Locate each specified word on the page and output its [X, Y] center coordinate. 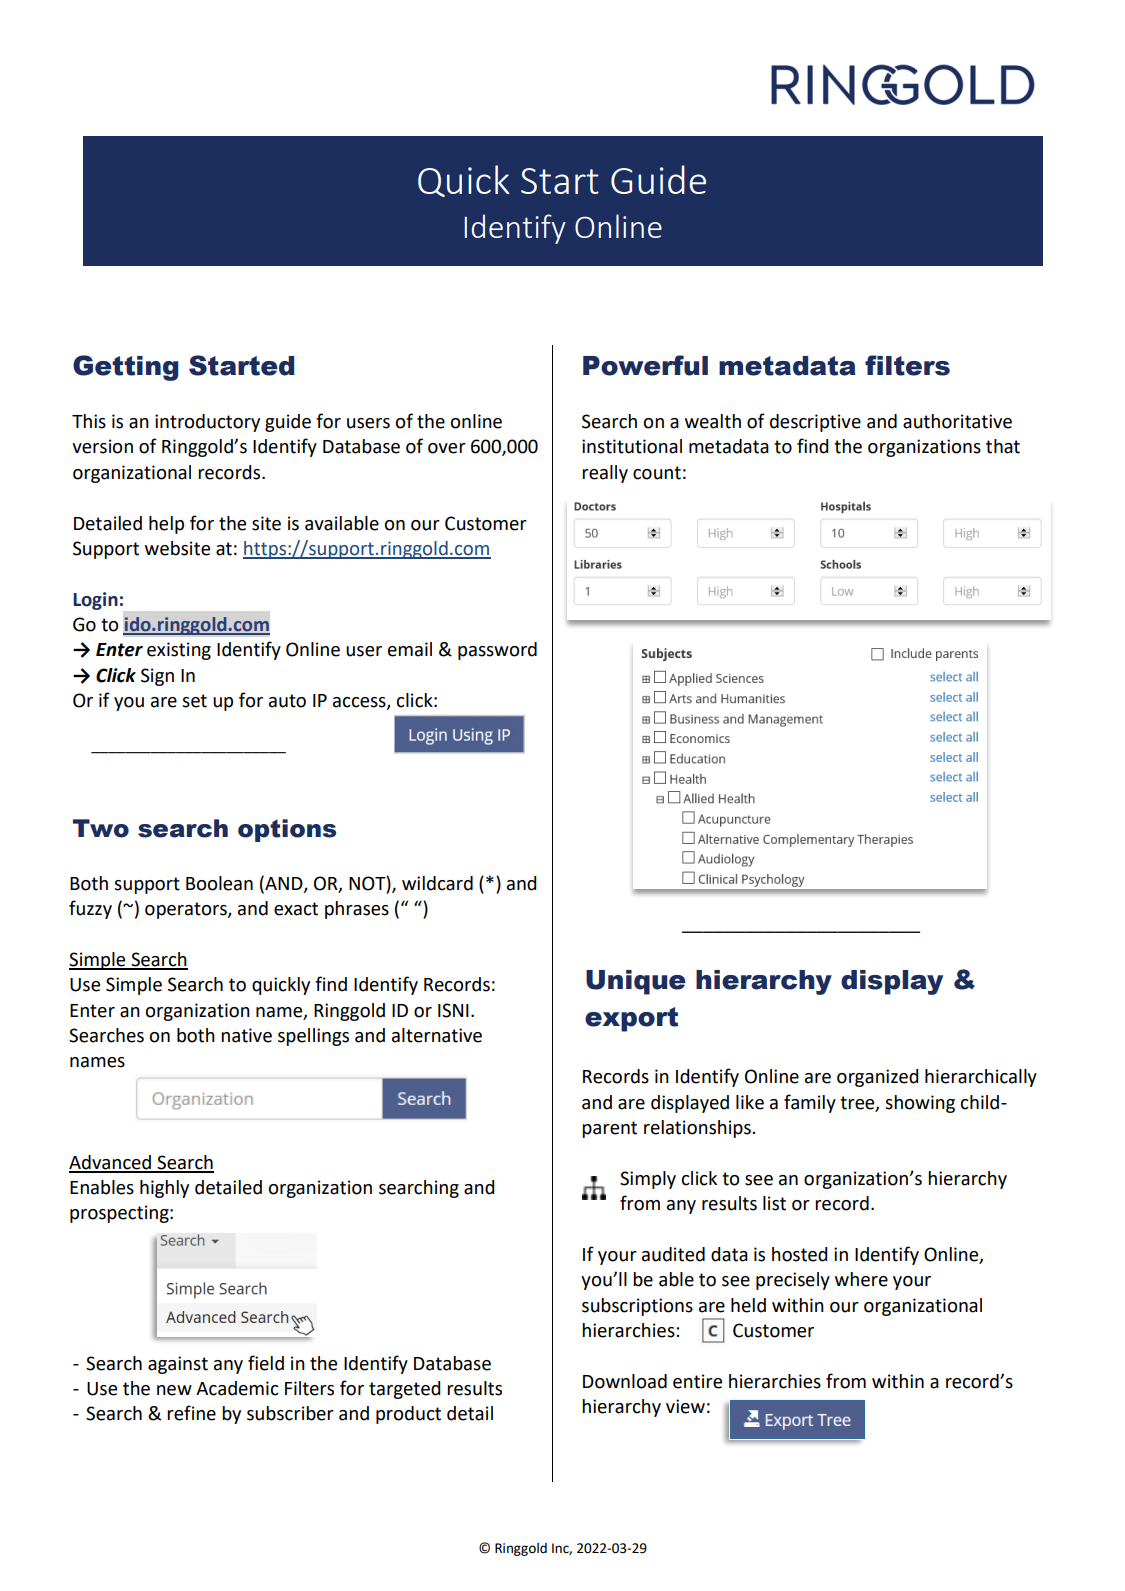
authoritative [957, 421]
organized [877, 1078]
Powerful [645, 365]
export [631, 1019]
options [287, 830]
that [1003, 446]
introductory [207, 423]
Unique [636, 982]
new [174, 1390]
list [774, 1203]
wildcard [437, 883]
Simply [648, 1180]
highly [164, 1189]
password [497, 651]
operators [187, 910]
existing [179, 651]
